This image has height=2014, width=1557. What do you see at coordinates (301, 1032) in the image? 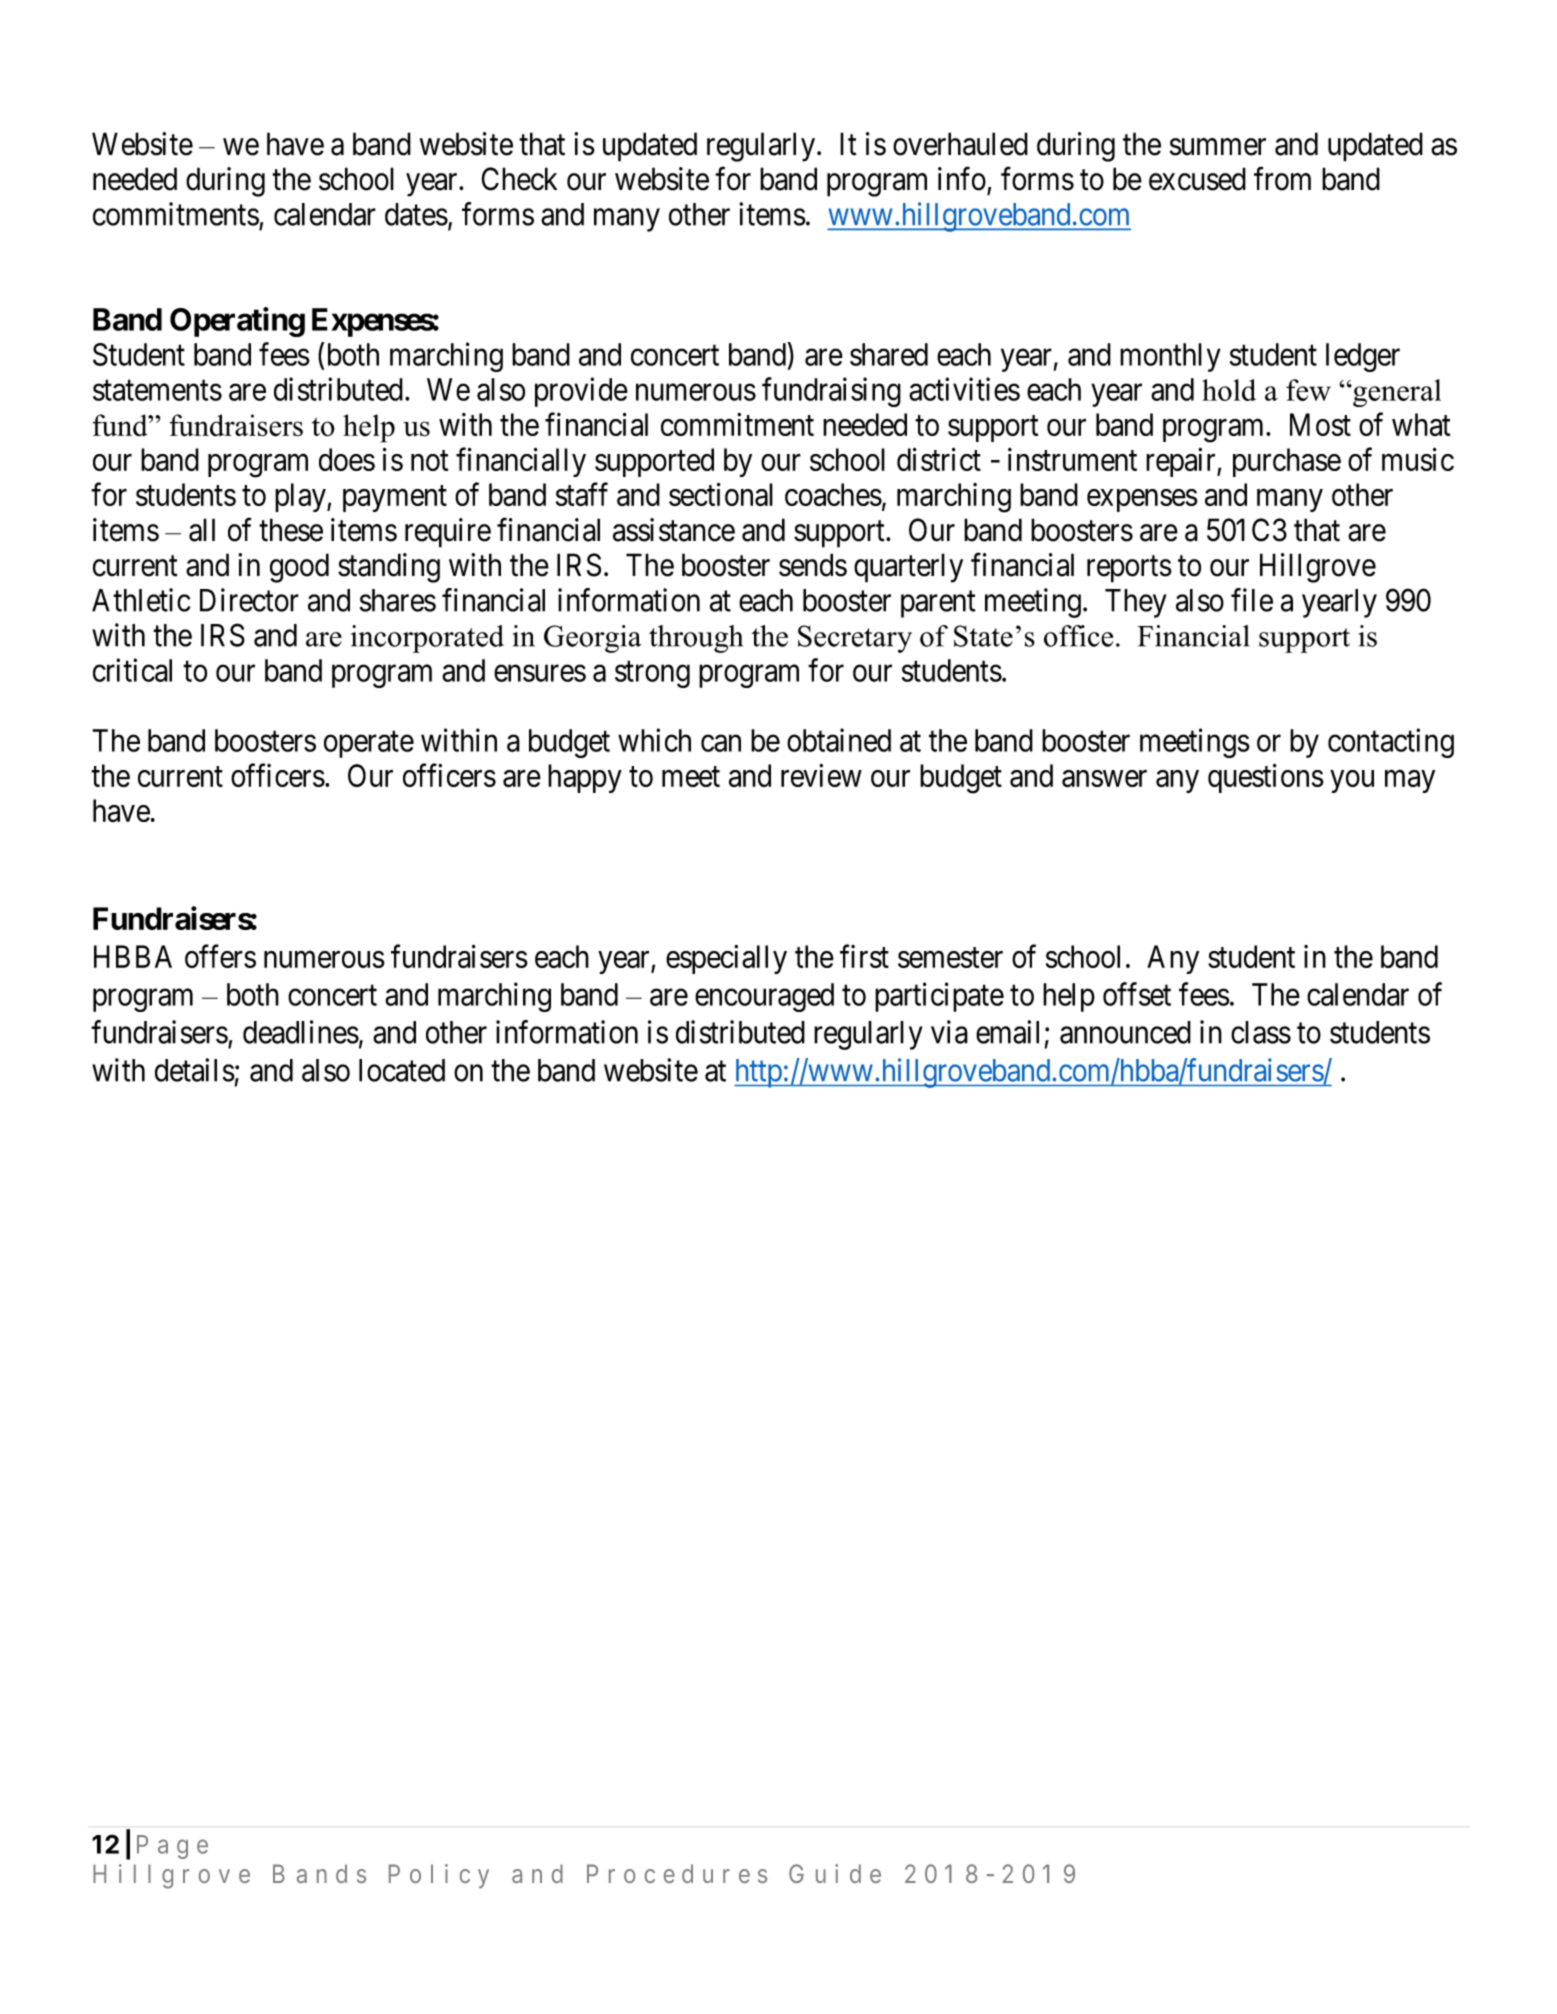
I see `deadlines` at bounding box center [301, 1032].
